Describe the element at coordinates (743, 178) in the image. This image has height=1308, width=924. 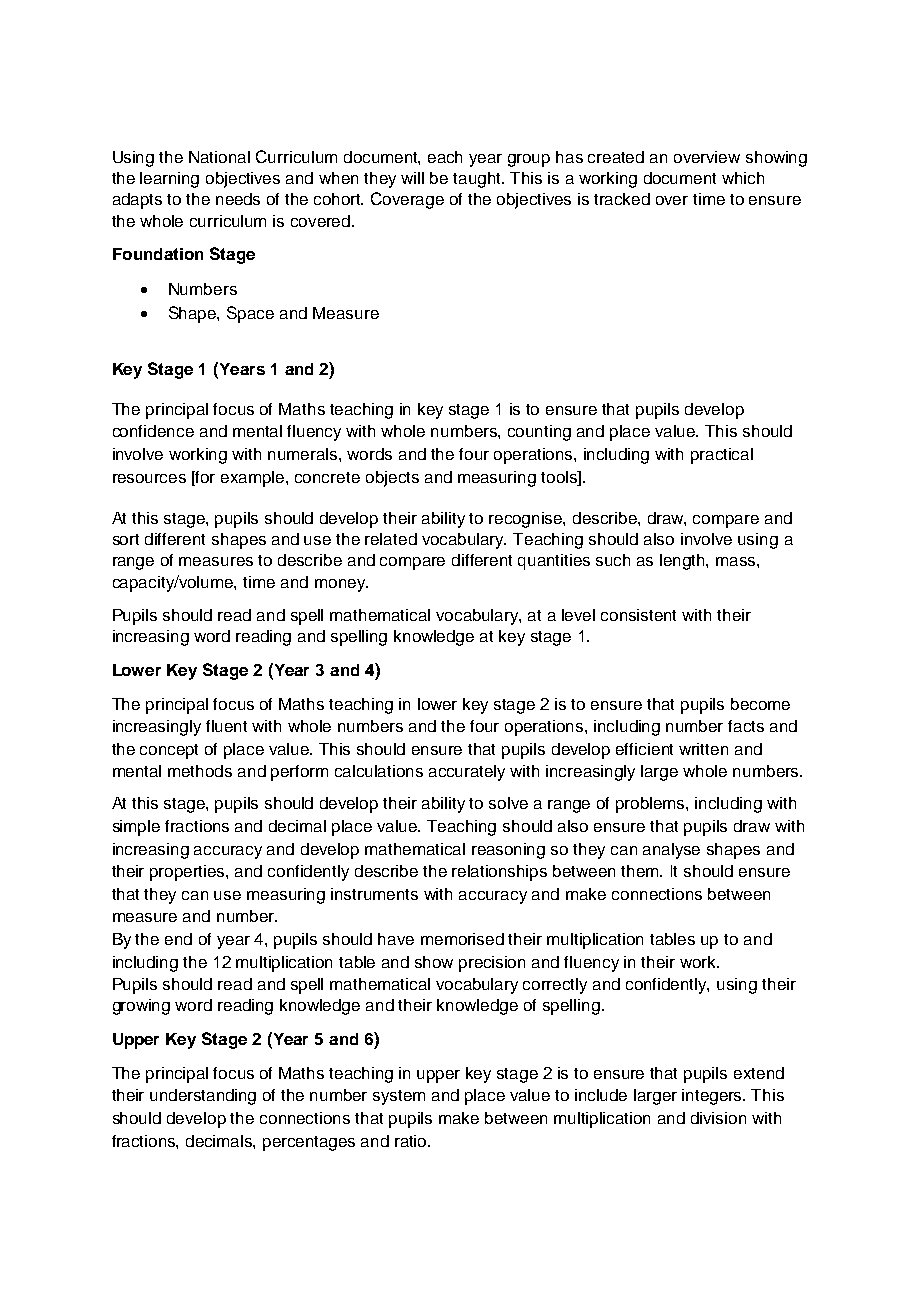
I see `which` at that location.
